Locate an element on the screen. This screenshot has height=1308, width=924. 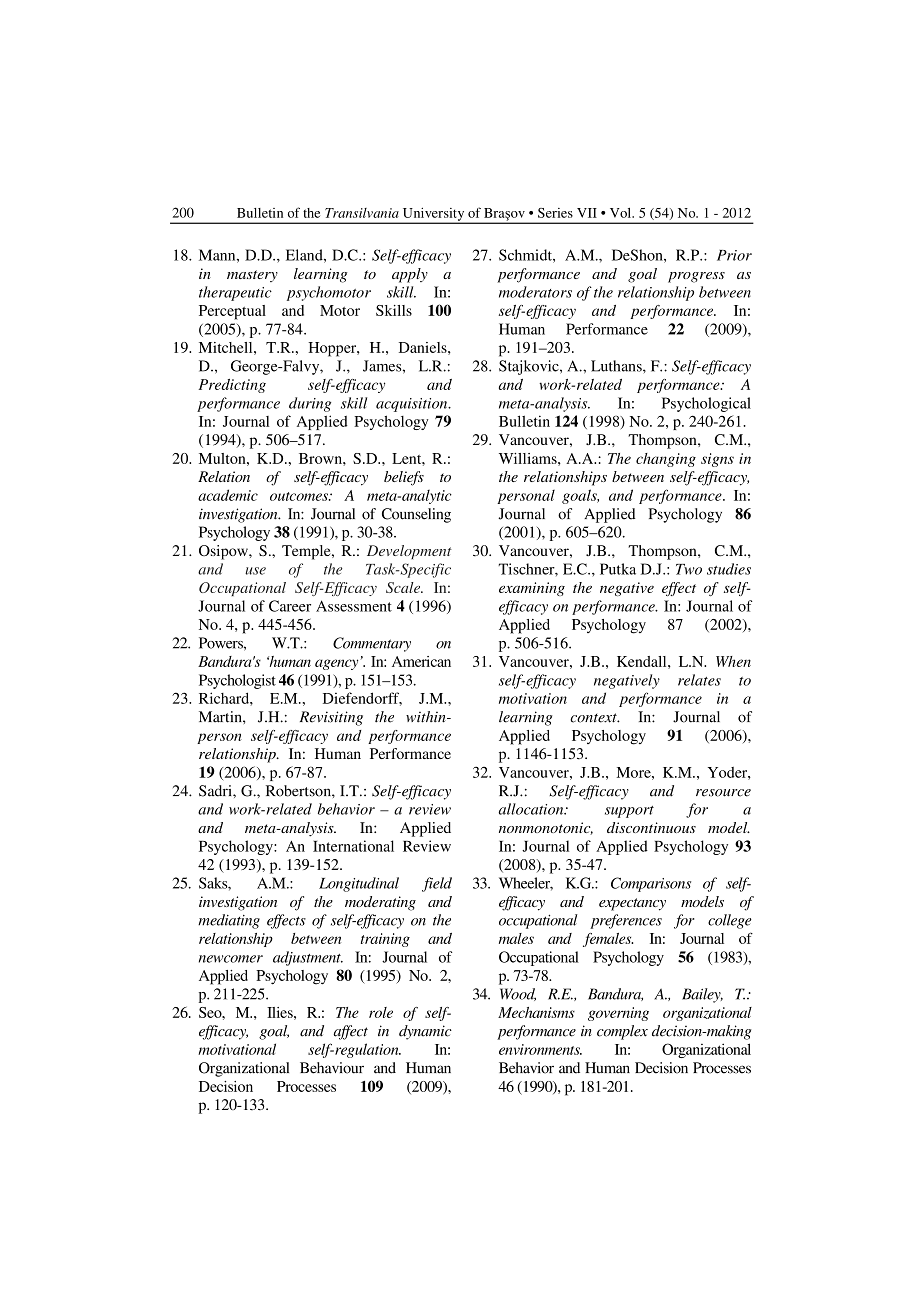
acquisition is located at coordinates (413, 405).
